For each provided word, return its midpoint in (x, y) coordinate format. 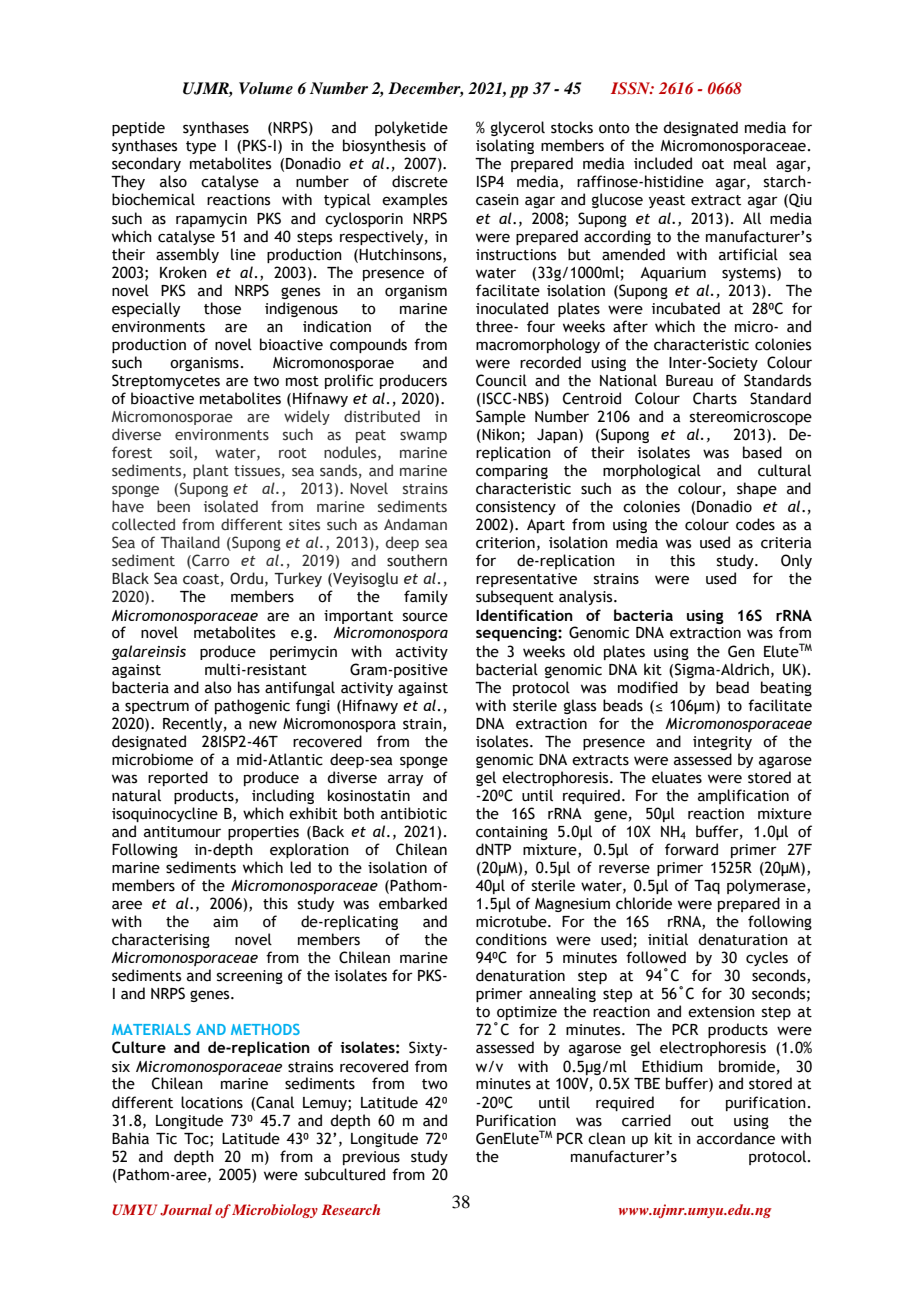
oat (713, 164)
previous (371, 1158)
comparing (512, 472)
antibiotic (414, 813)
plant (211, 471)
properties (263, 833)
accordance (736, 1138)
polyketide (411, 128)
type (201, 147)
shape (757, 489)
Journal (186, 1210)
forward (691, 849)
